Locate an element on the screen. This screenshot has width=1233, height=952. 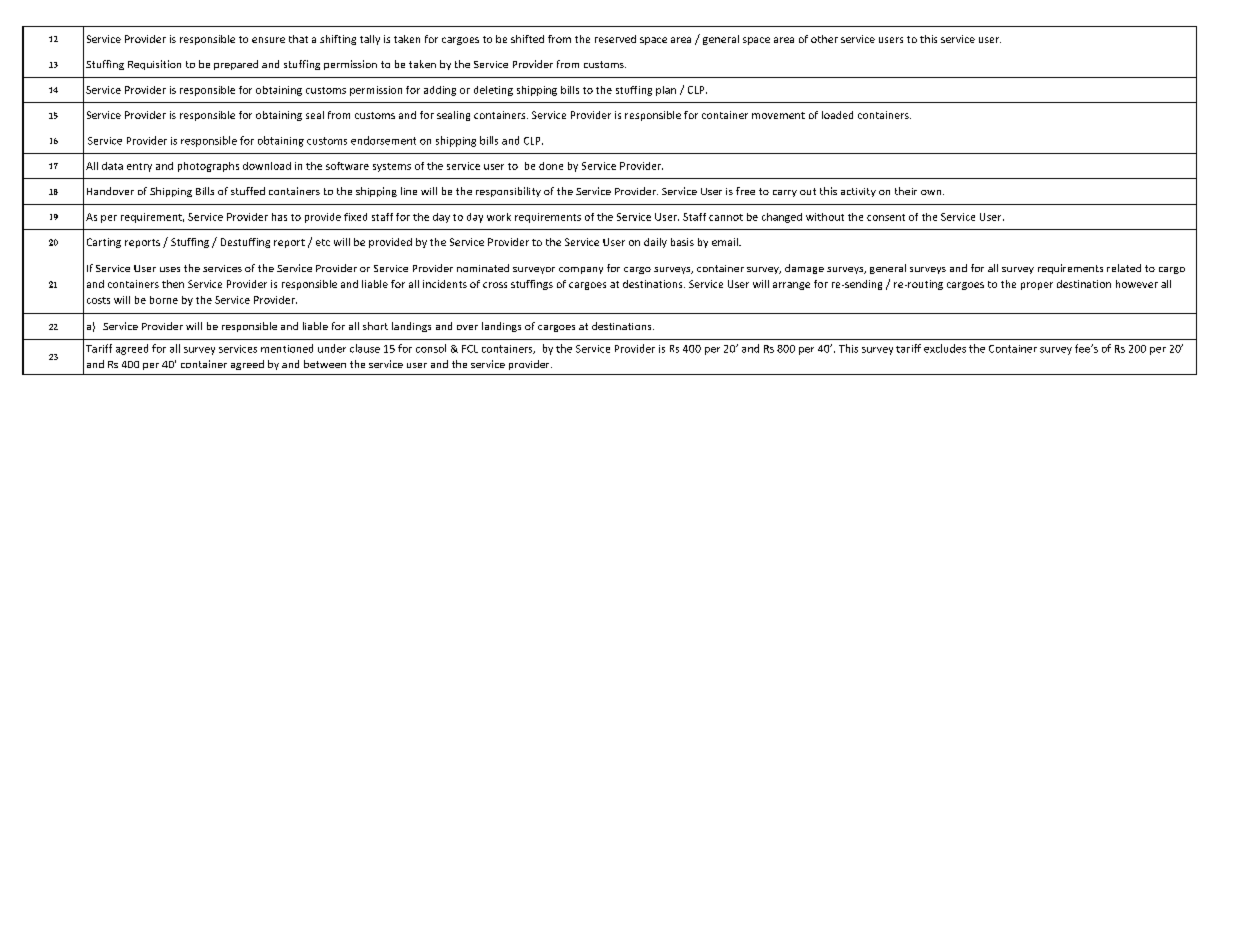
responsibility is located at coordinates (508, 192).
